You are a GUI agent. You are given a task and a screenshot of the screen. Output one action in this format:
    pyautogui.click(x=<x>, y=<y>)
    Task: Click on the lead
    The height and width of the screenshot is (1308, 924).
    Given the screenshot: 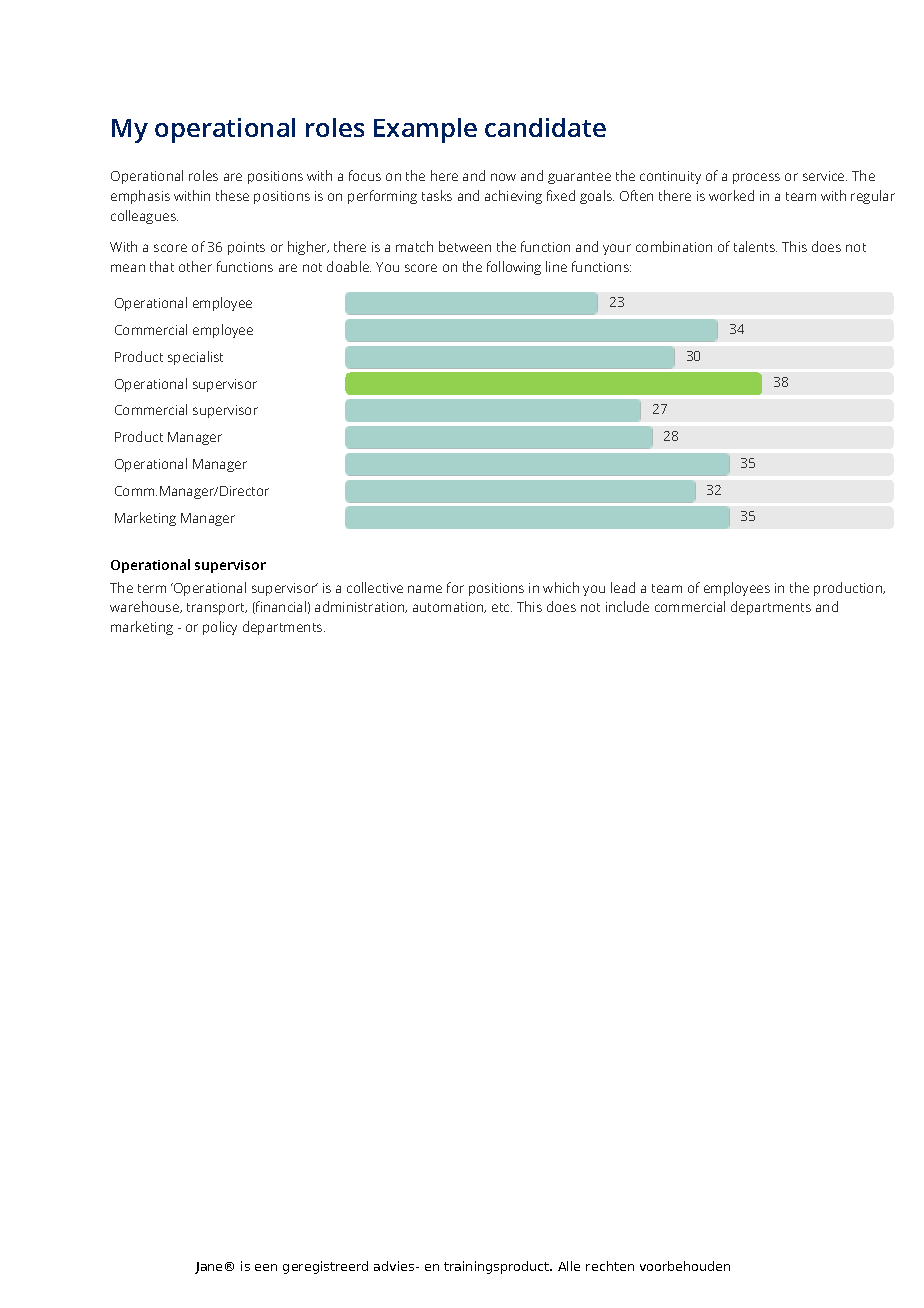 What is the action you would take?
    pyautogui.click(x=623, y=587)
